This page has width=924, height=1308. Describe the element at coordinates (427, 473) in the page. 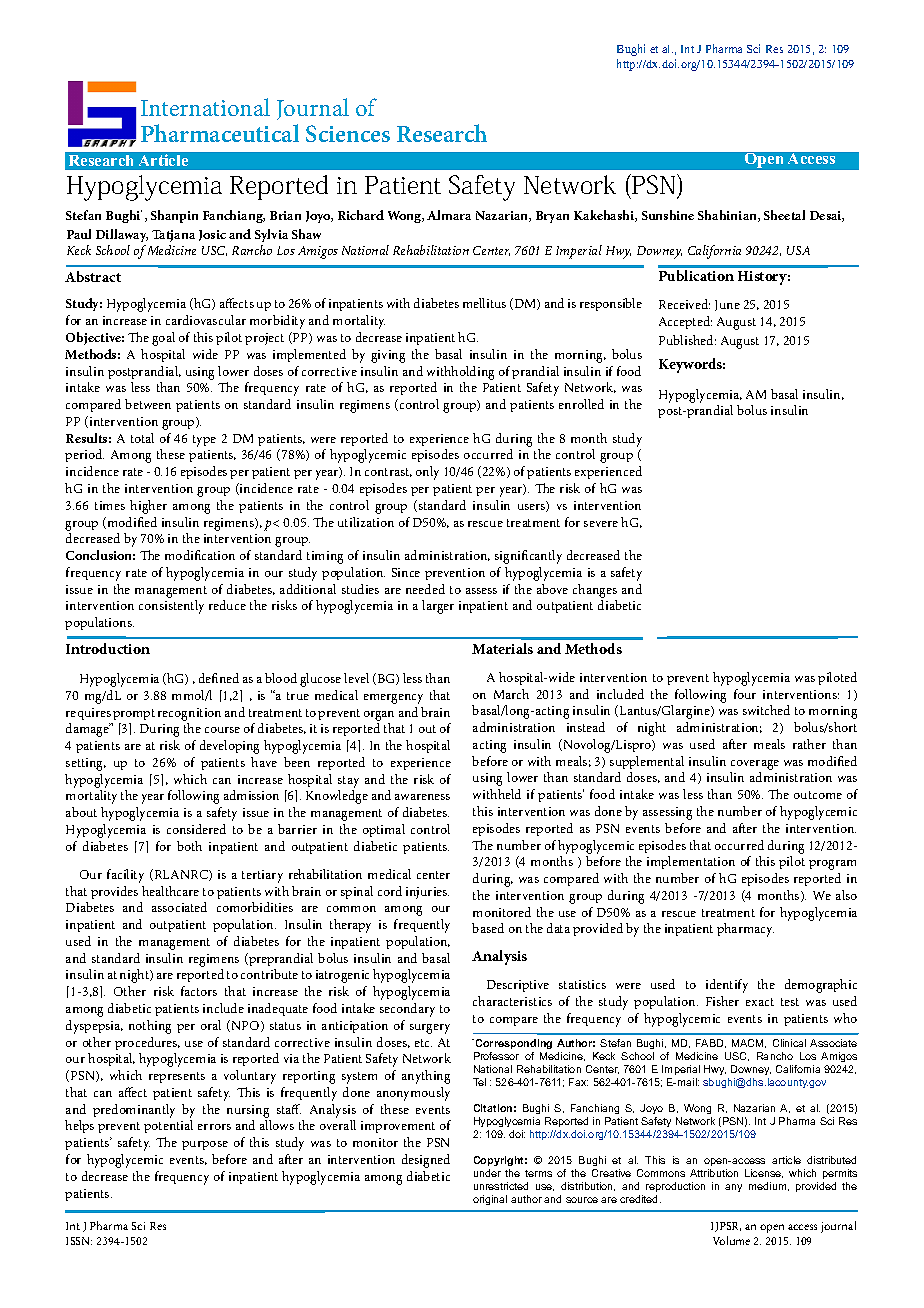

I see `only` at that location.
